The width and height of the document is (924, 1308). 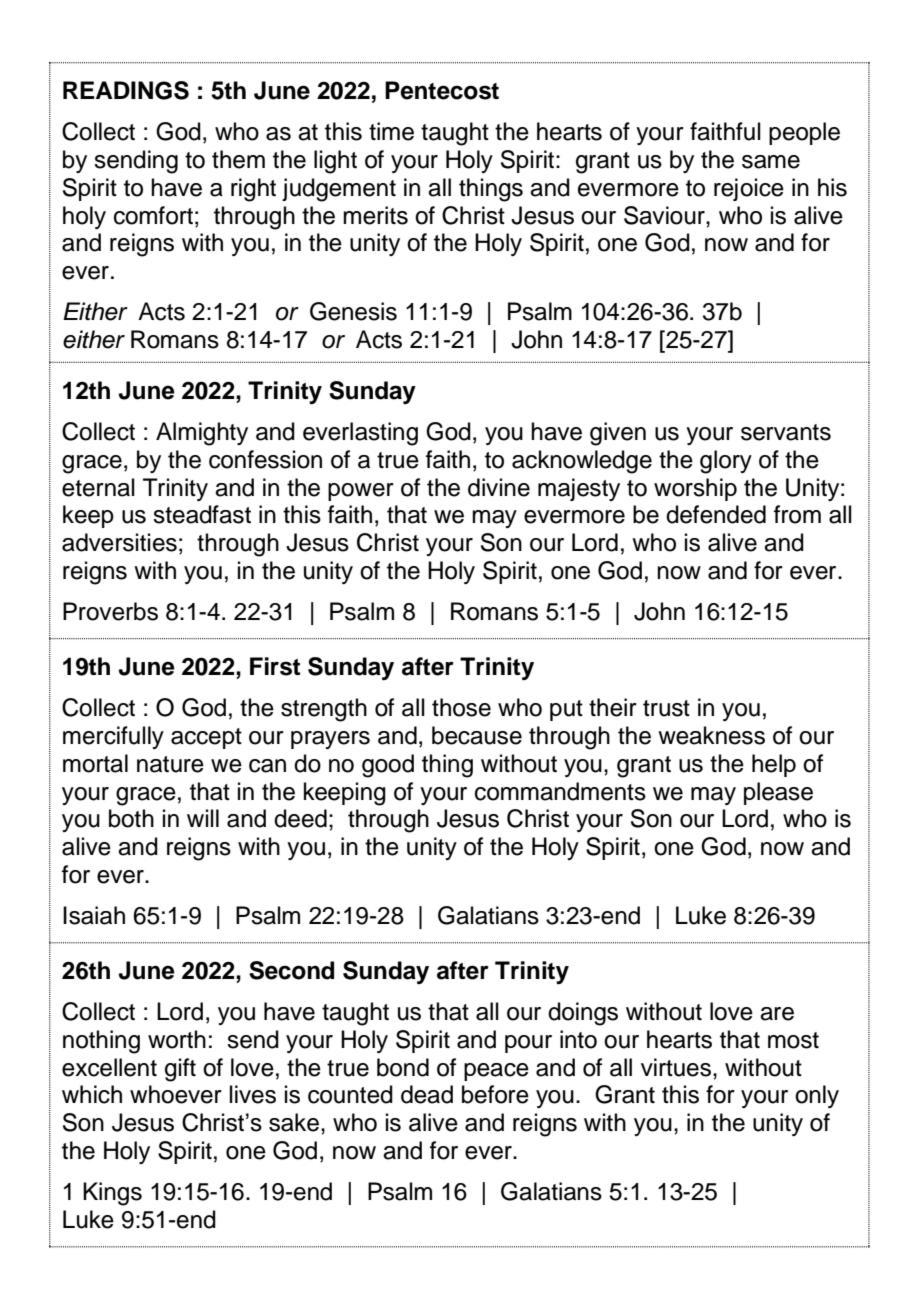 What do you see at coordinates (202, 434) in the document?
I see `Almighty` at bounding box center [202, 434].
